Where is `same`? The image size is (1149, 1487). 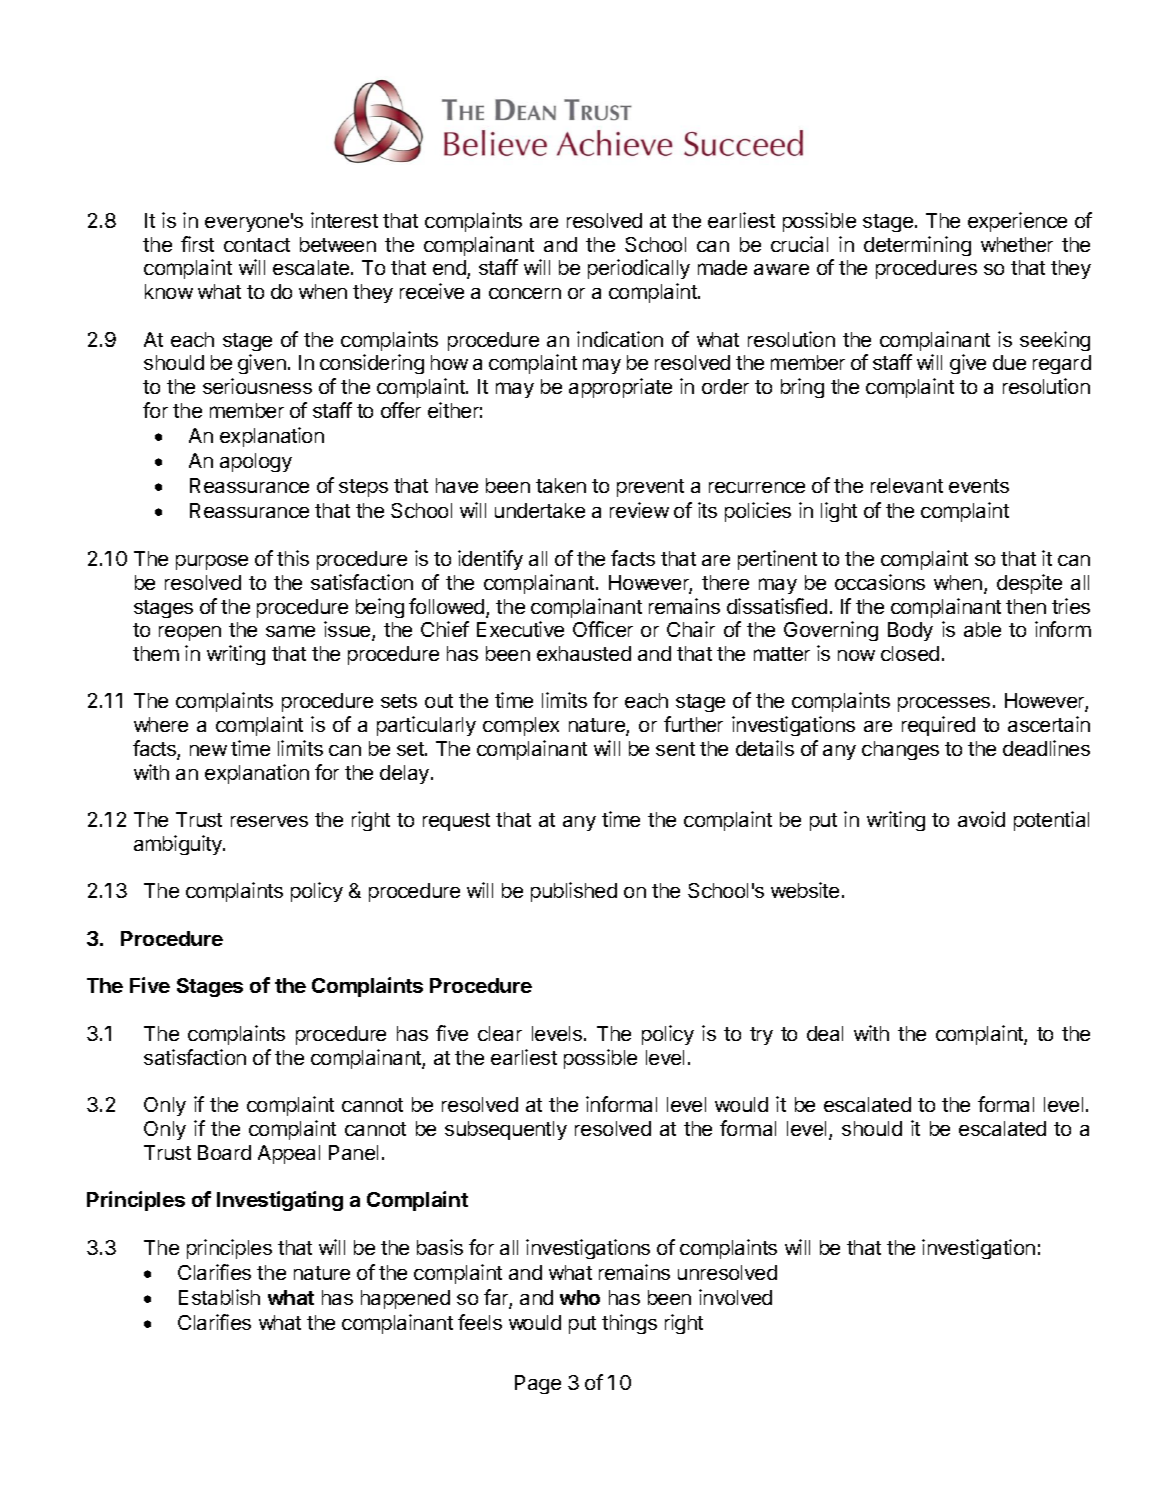 same is located at coordinates (290, 631).
